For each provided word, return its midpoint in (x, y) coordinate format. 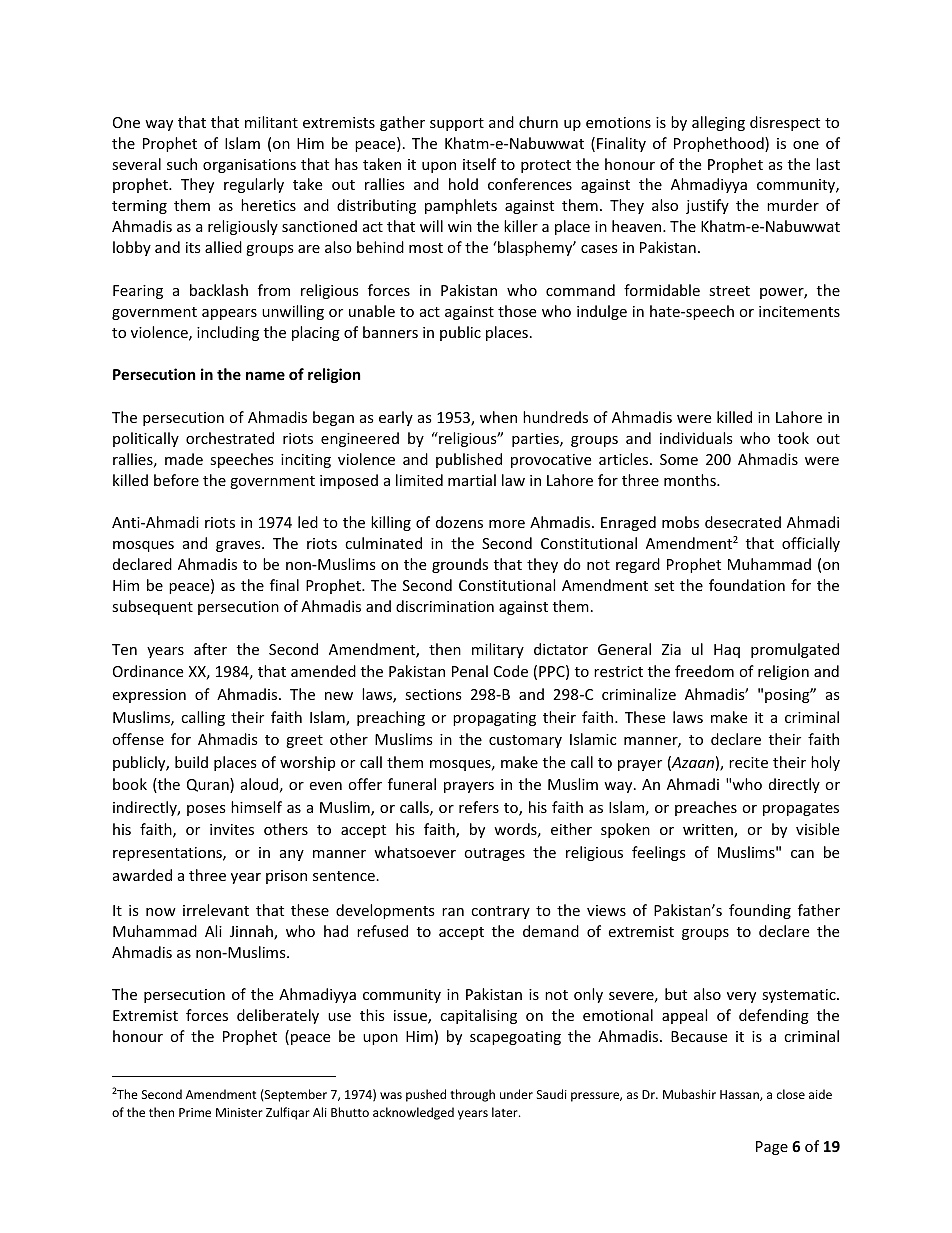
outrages (494, 854)
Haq (727, 651)
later (506, 1112)
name (265, 375)
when (498, 417)
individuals (696, 438)
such (182, 164)
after (210, 649)
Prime (195, 1112)
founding (760, 911)
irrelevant (216, 910)
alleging (718, 123)
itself (479, 164)
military (498, 650)
